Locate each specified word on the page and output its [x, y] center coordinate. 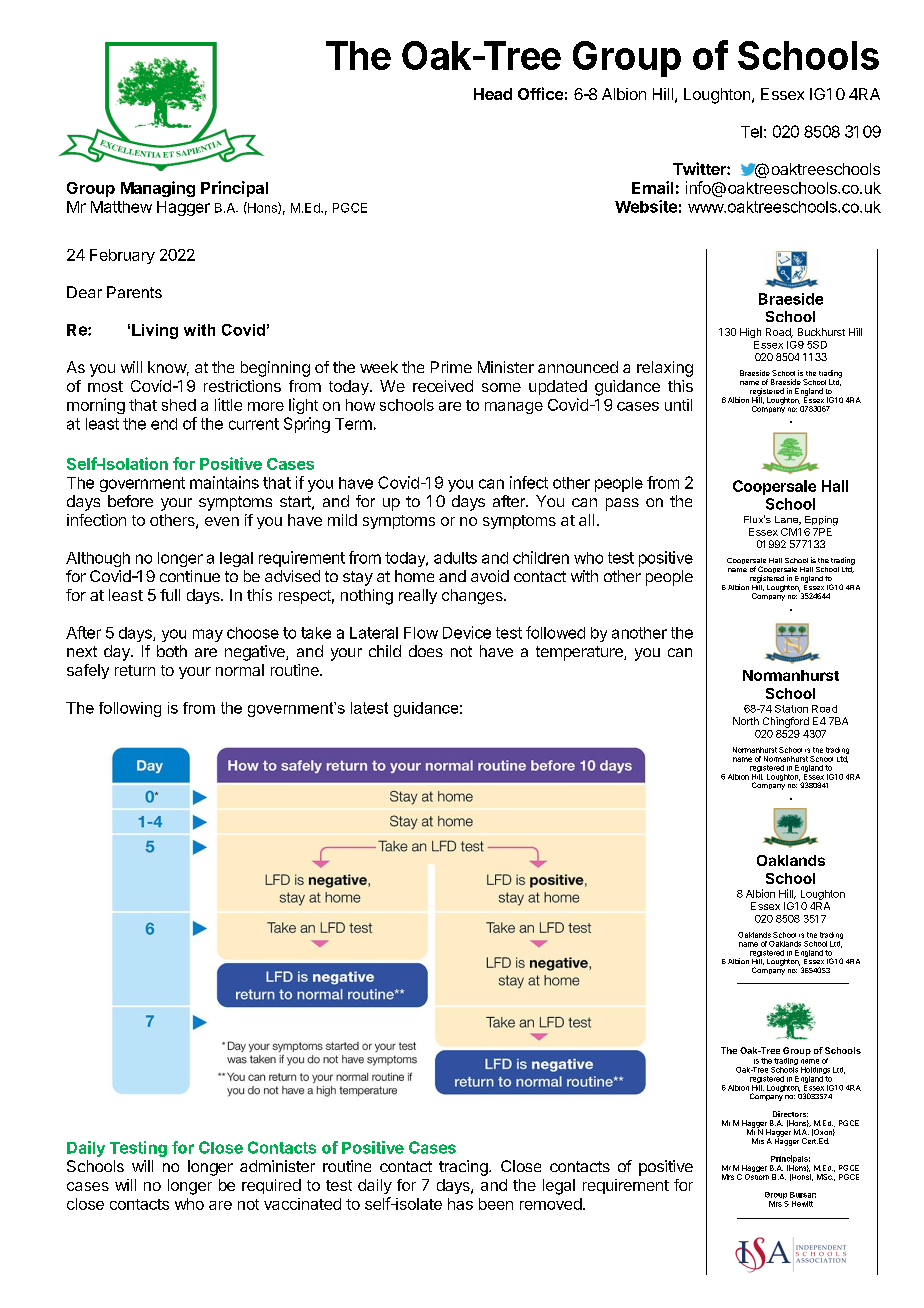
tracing [464, 1168]
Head [493, 94]
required [271, 1186]
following [130, 709]
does [426, 651]
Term [353, 424]
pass [622, 504]
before [130, 501]
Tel [751, 132]
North [746, 721]
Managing [158, 189]
